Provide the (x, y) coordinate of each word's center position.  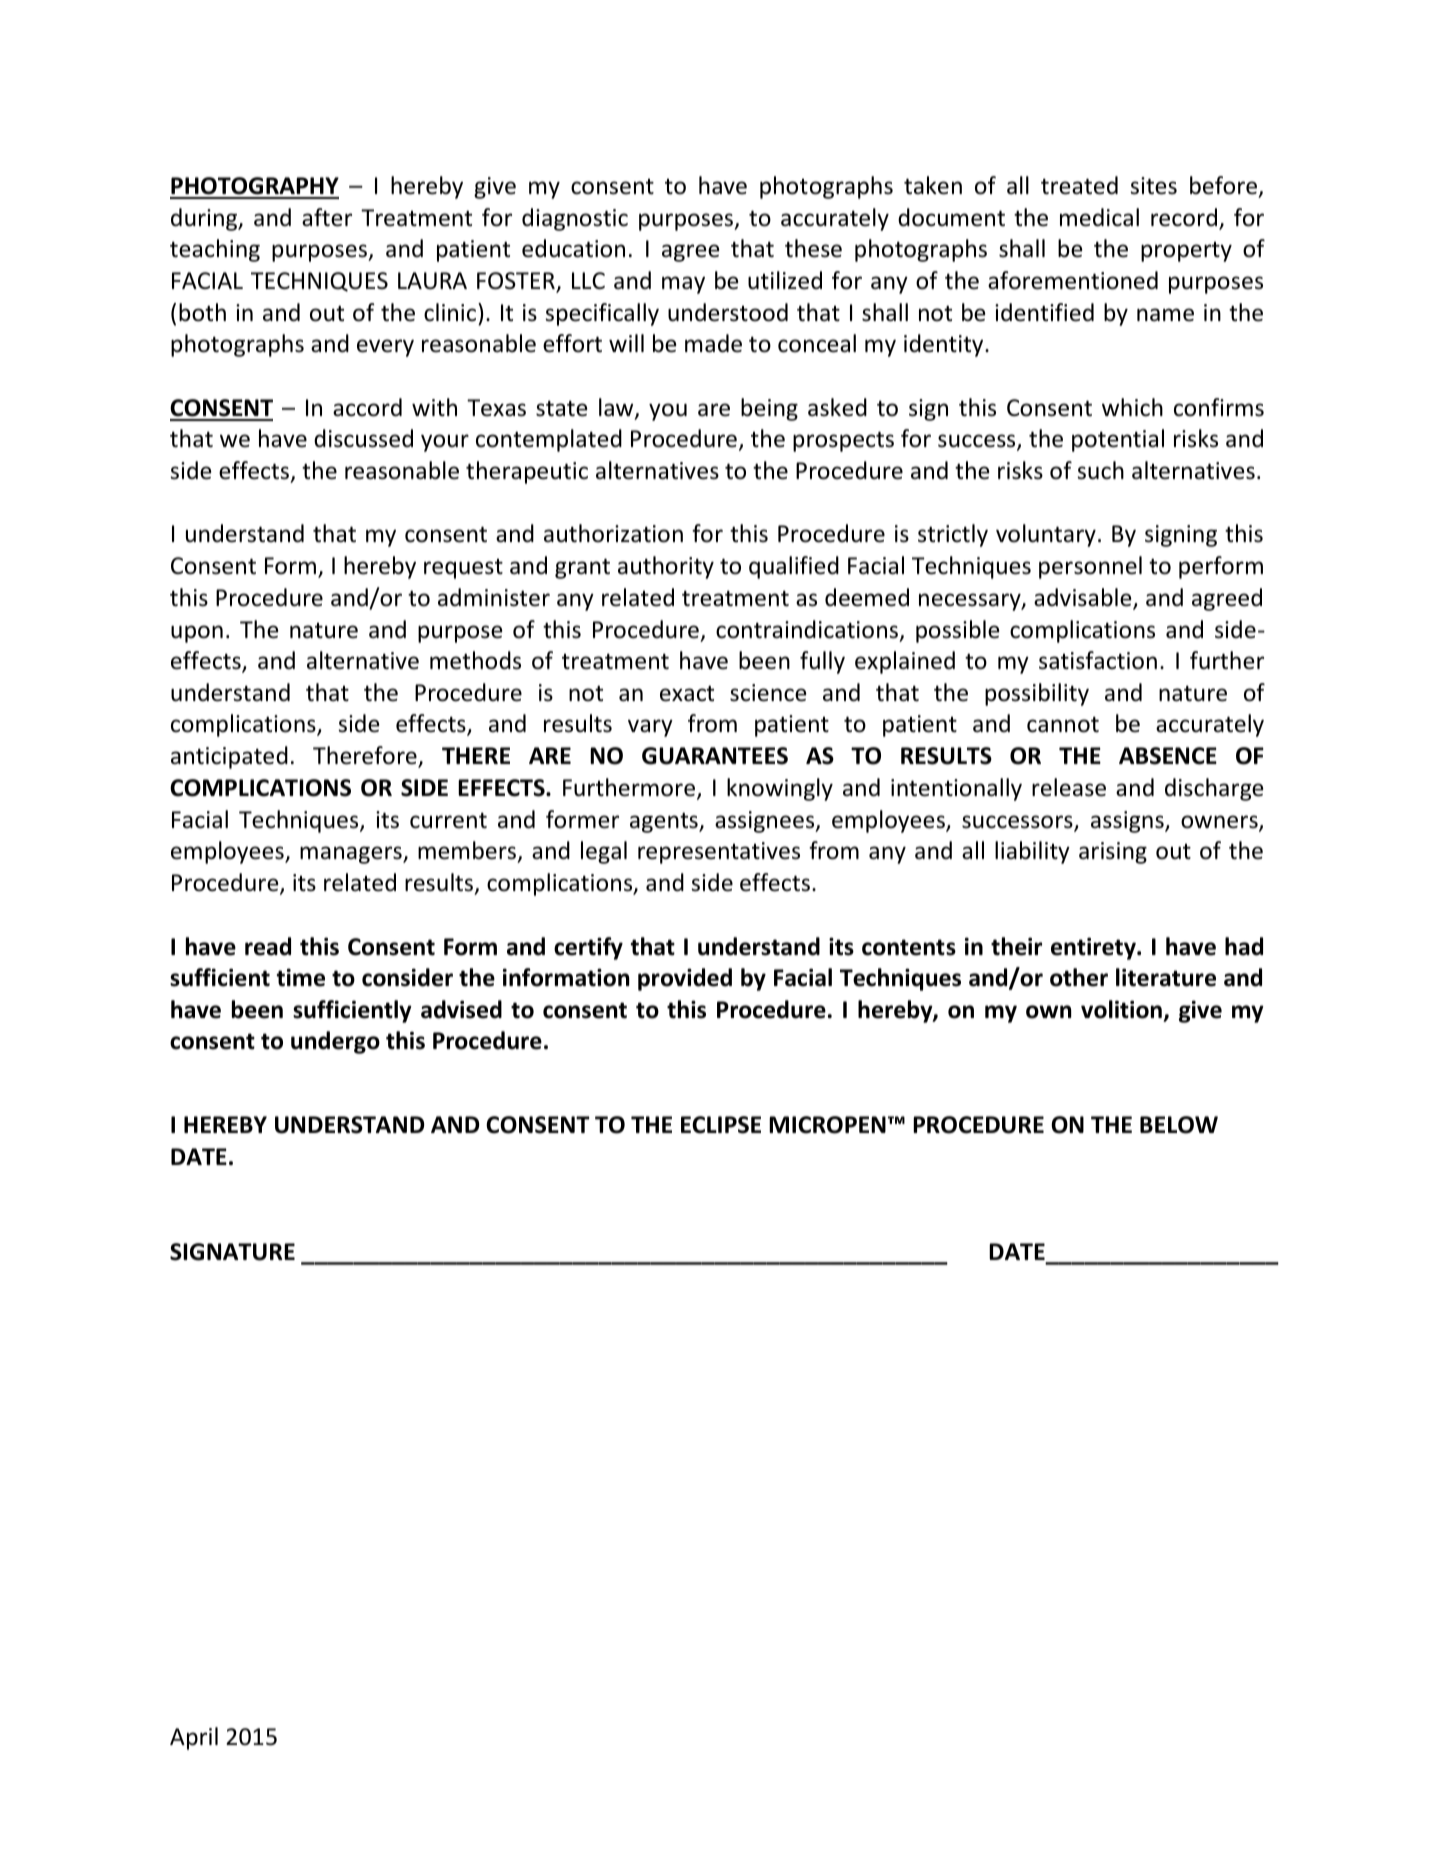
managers (352, 855)
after (327, 217)
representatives (719, 853)
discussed (363, 438)
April (194, 1738)
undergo (335, 1042)
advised (461, 1009)
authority (666, 567)
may (683, 285)
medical (1099, 217)
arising (1113, 853)
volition (1121, 1009)
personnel (1090, 567)
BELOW (1179, 1125)
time (301, 977)
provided (685, 979)
